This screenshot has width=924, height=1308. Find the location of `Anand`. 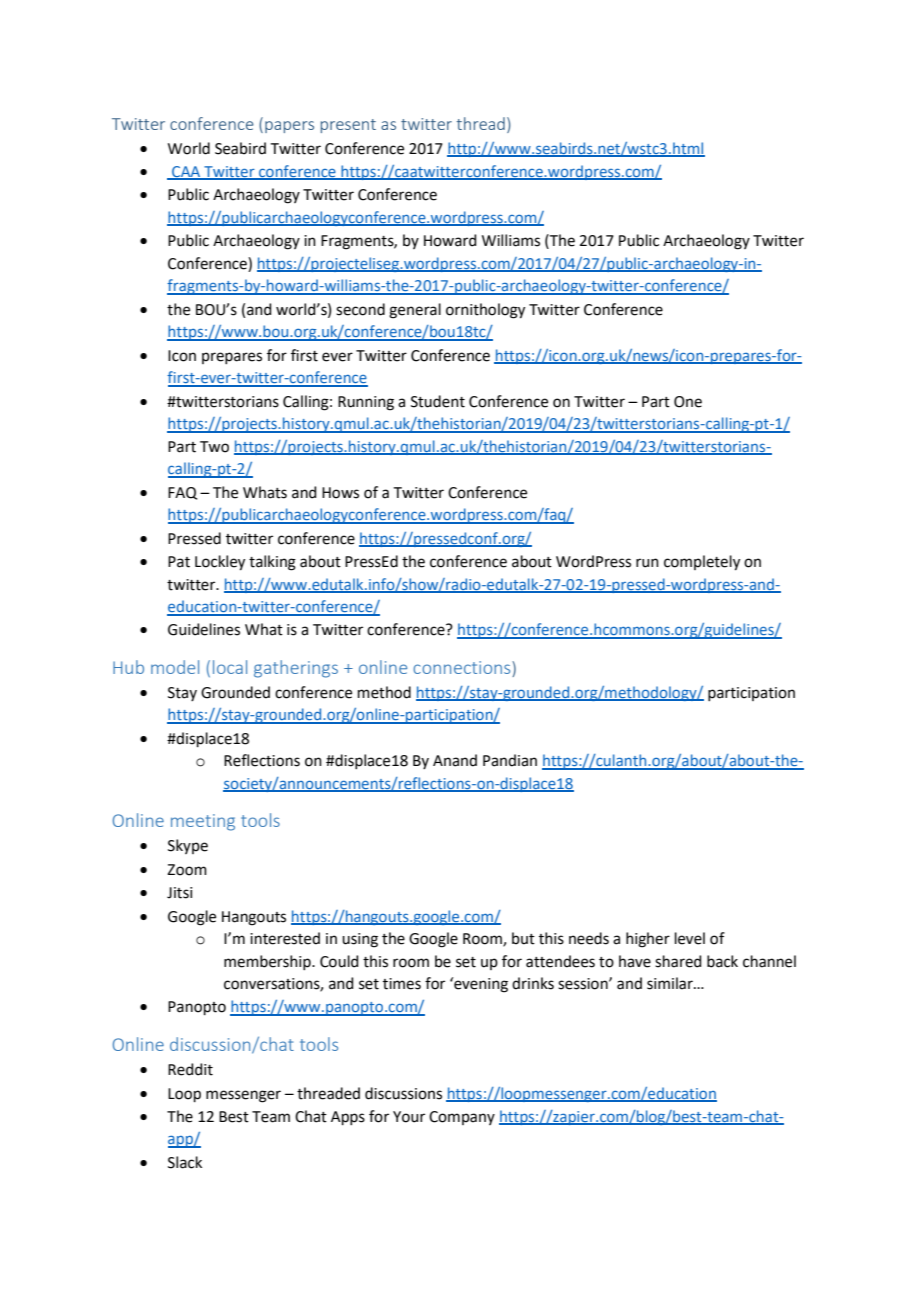

Anand is located at coordinates (455, 760).
